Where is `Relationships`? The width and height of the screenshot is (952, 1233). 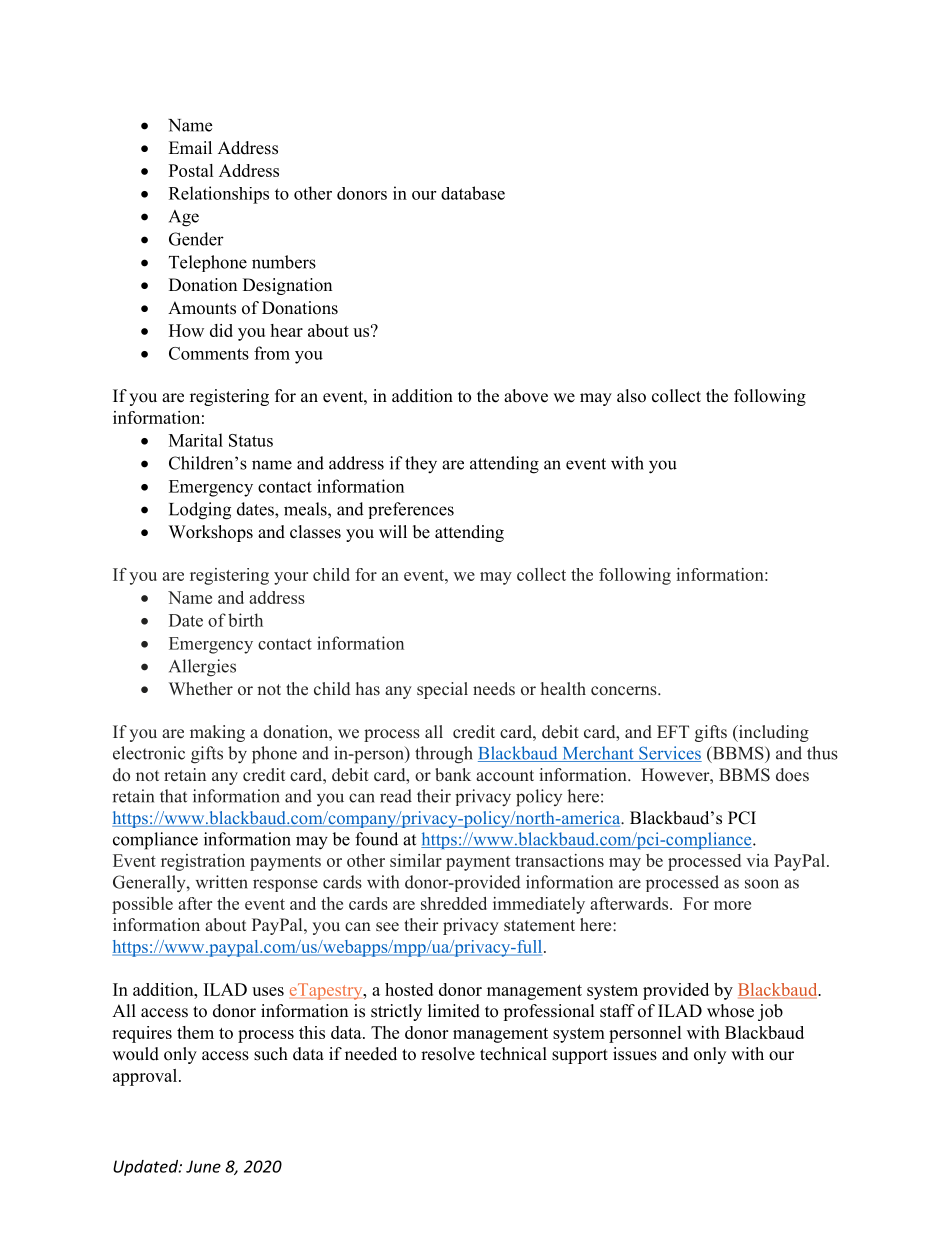 Relationships is located at coordinates (219, 195).
